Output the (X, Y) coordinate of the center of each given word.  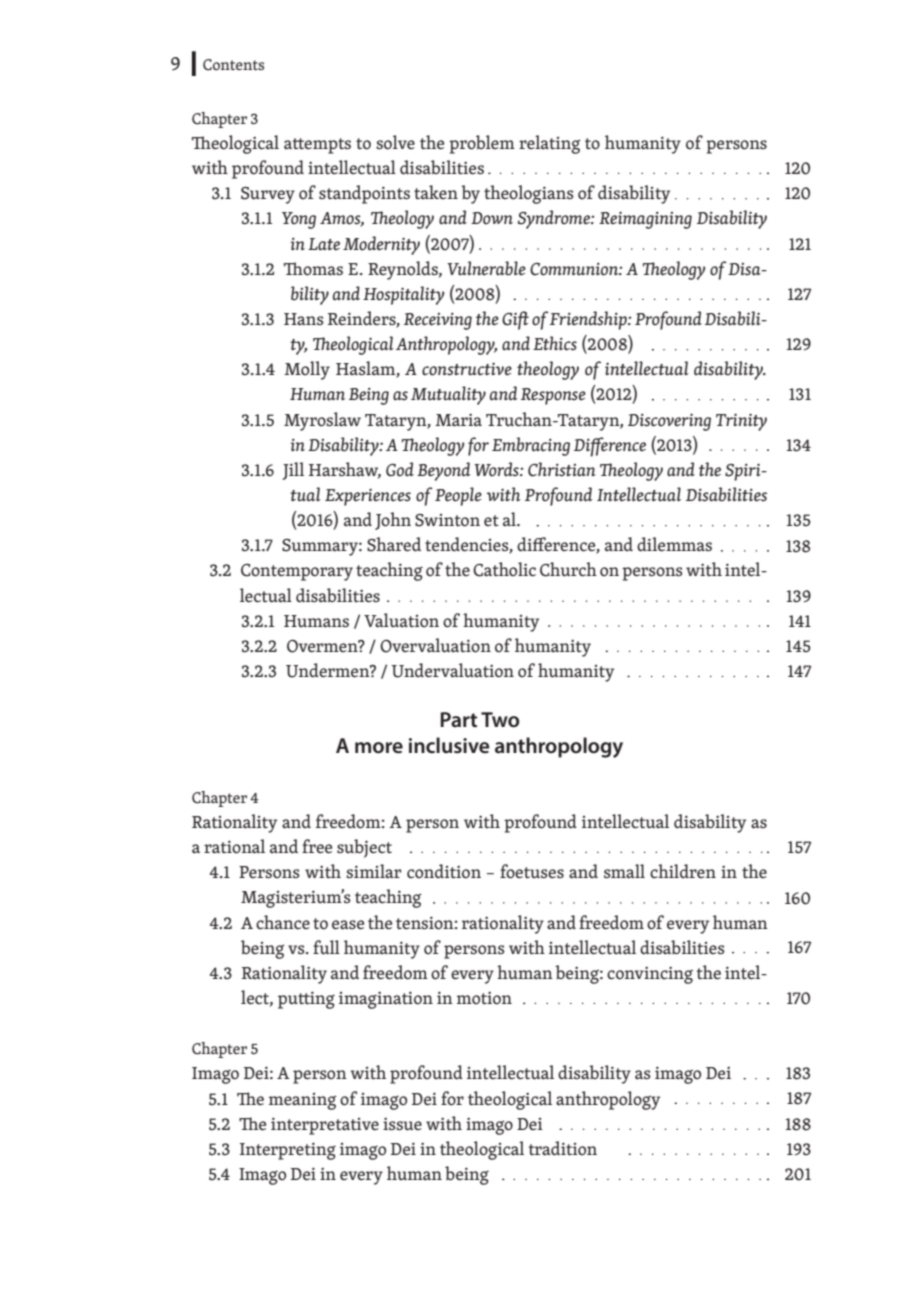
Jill (293, 471)
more (379, 748)
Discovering (669, 422)
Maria (458, 420)
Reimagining (645, 220)
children (683, 871)
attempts (317, 146)
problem (482, 144)
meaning (303, 1101)
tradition (563, 1148)
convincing (650, 975)
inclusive (449, 745)
